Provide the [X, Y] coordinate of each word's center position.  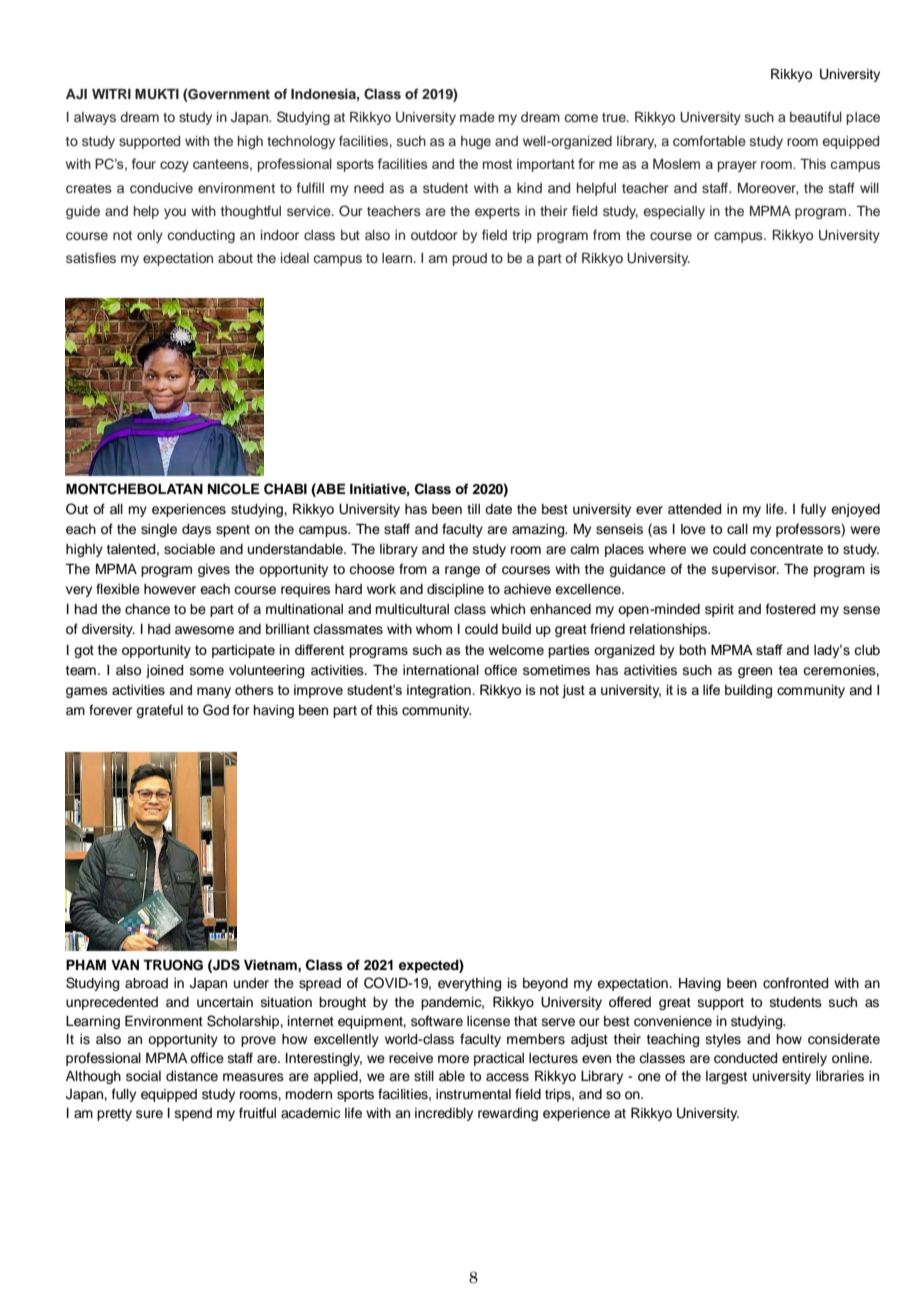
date [498, 509]
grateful [159, 711]
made [477, 117]
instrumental [473, 1094]
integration [439, 691]
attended [694, 509]
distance [192, 1076]
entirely [804, 1059]
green [755, 672]
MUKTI [157, 94]
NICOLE [234, 489]
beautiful [816, 116]
